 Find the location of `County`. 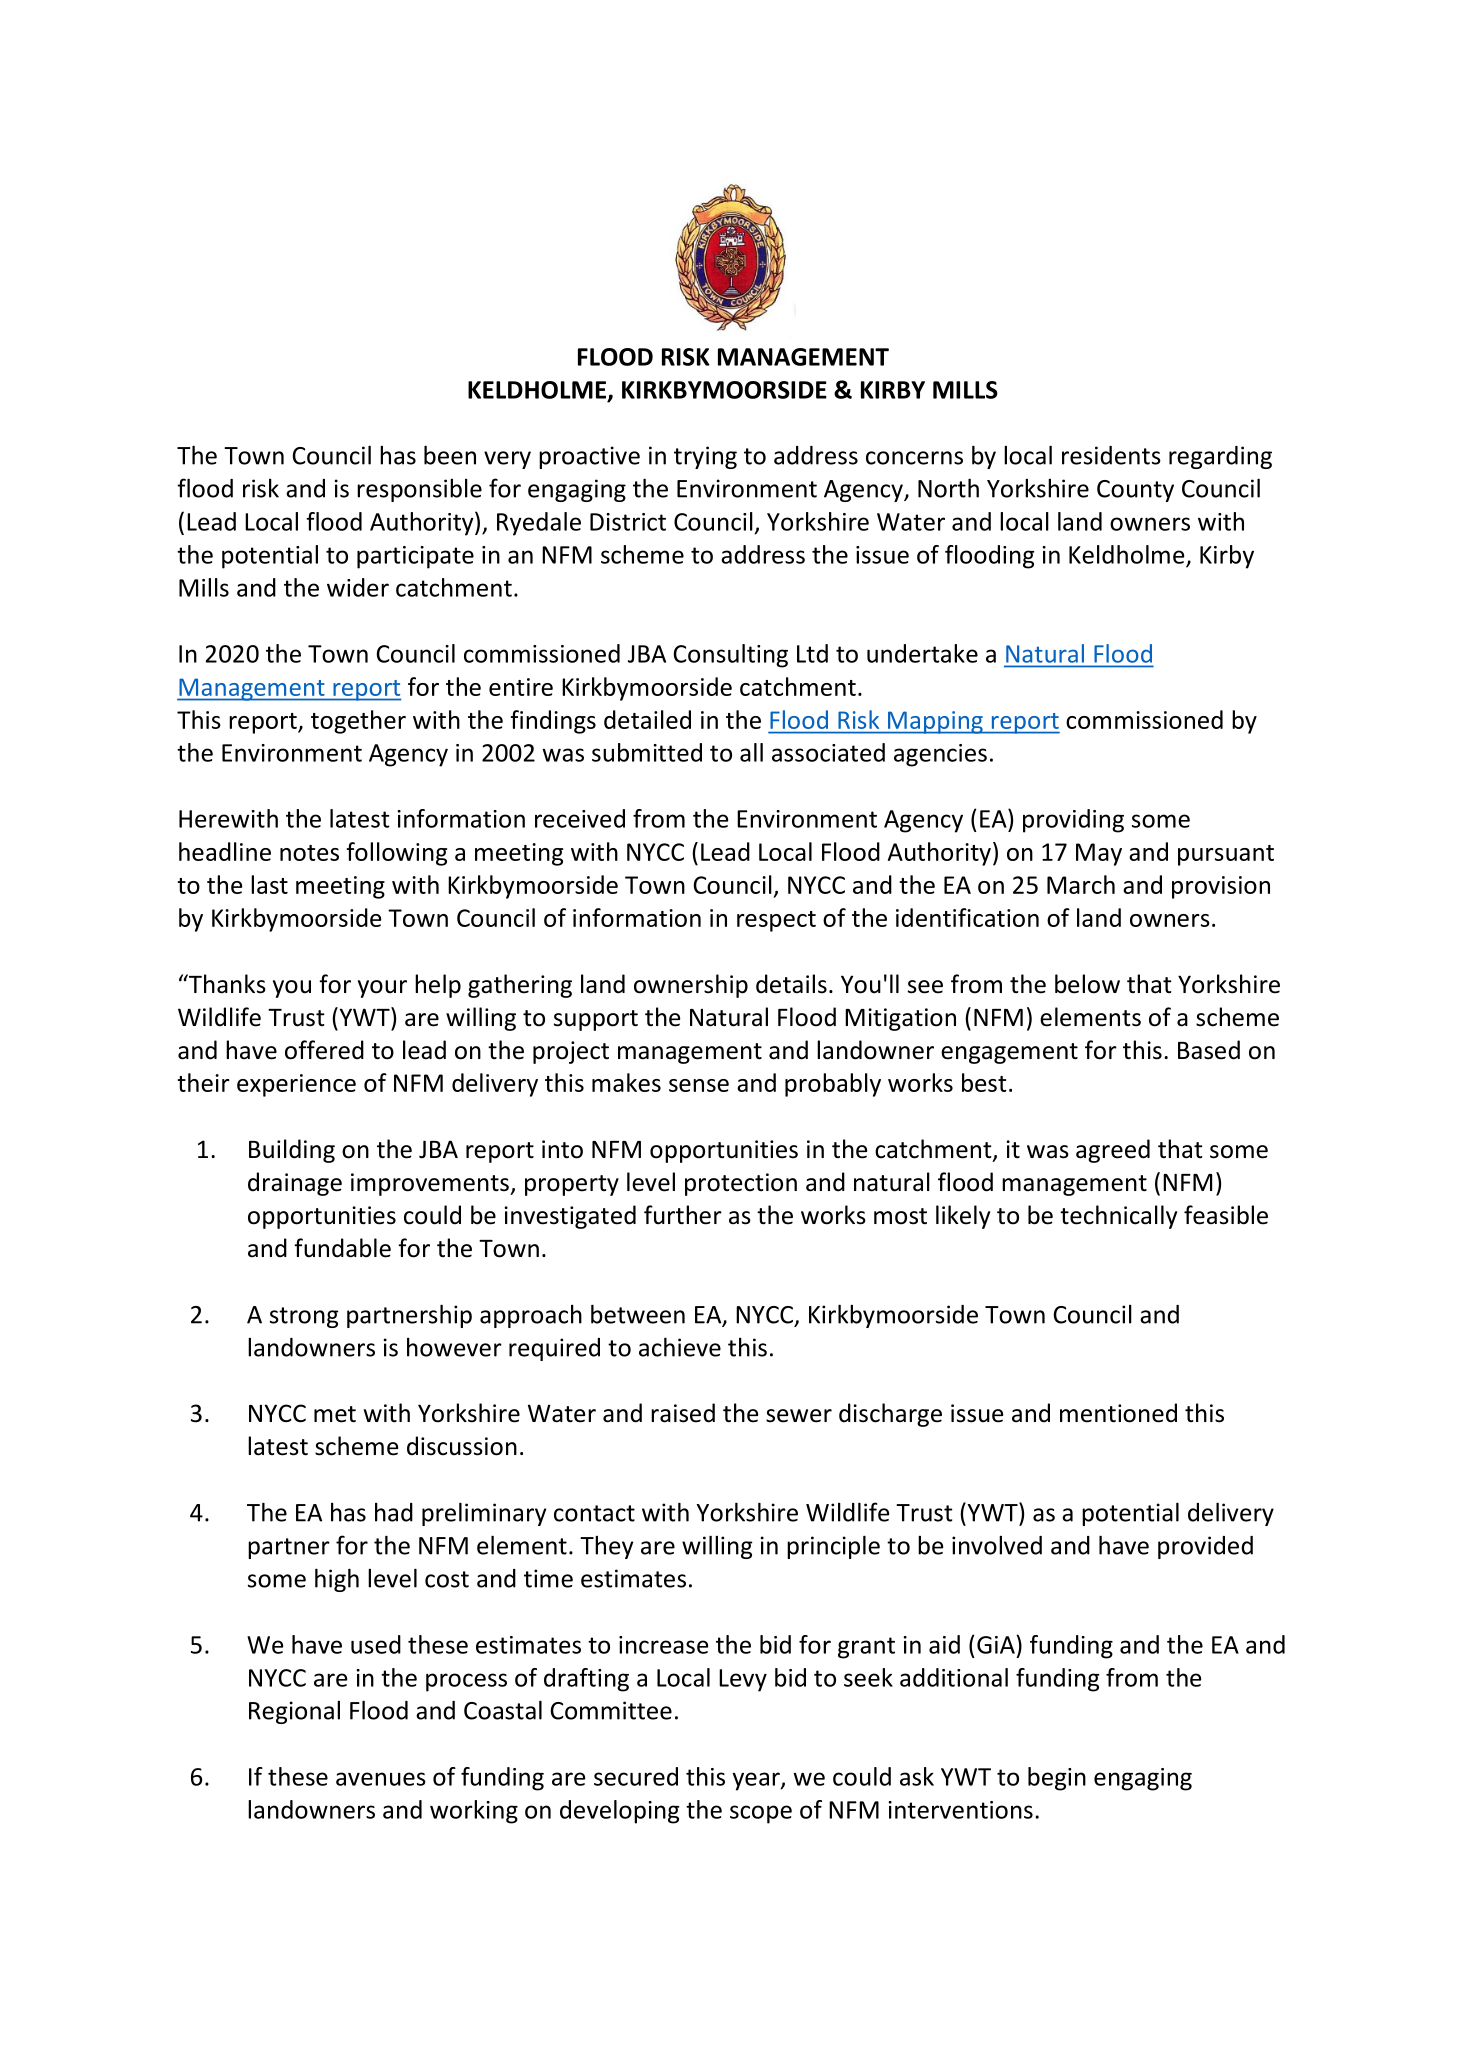

County is located at coordinates (1135, 491).
